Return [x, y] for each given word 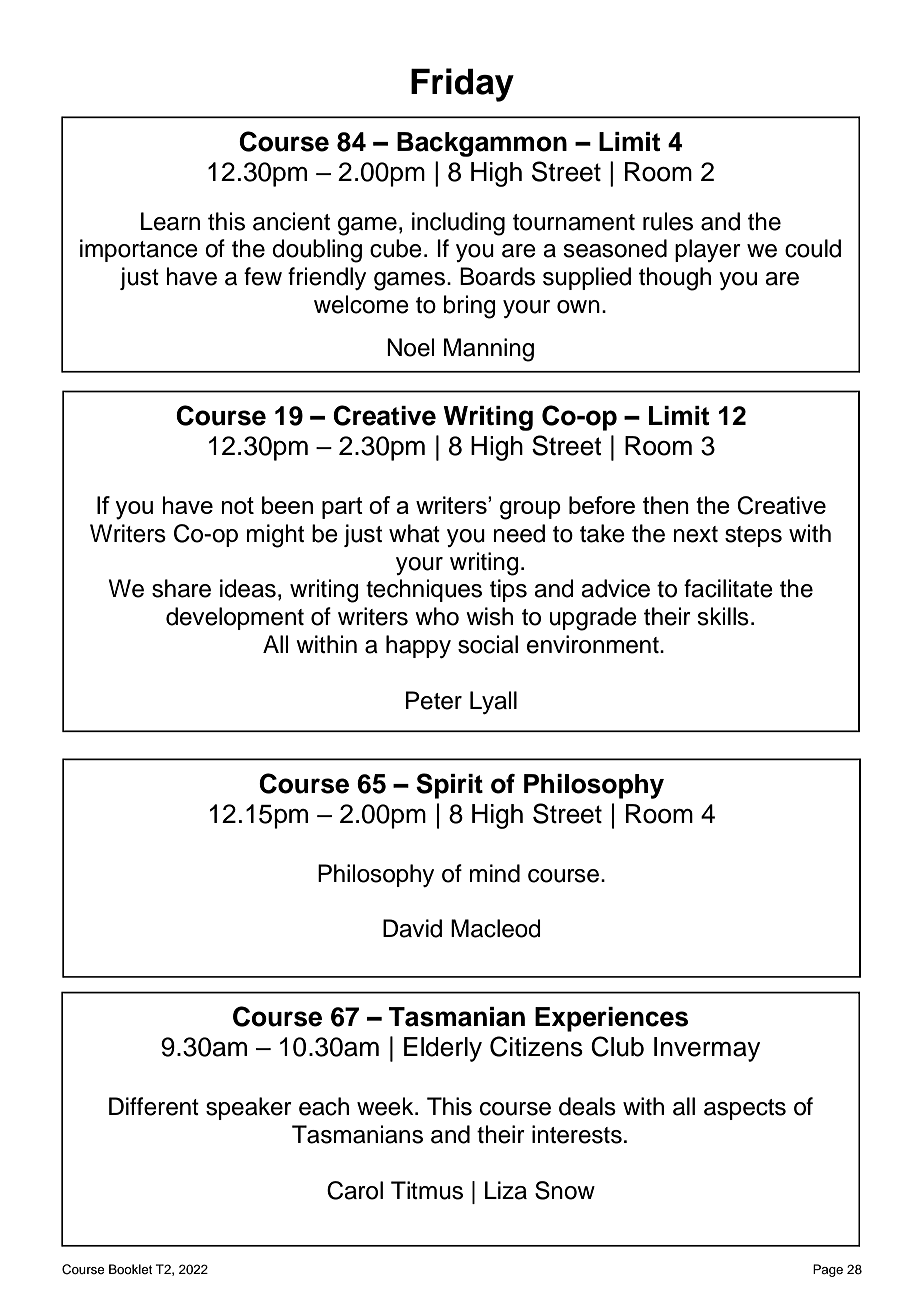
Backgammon [482, 144]
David [412, 928]
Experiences [611, 1019]
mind [494, 873]
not [237, 505]
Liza [506, 1190]
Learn [170, 221]
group [530, 510]
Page [828, 1270]
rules [668, 221]
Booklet [130, 1269]
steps [753, 536]
